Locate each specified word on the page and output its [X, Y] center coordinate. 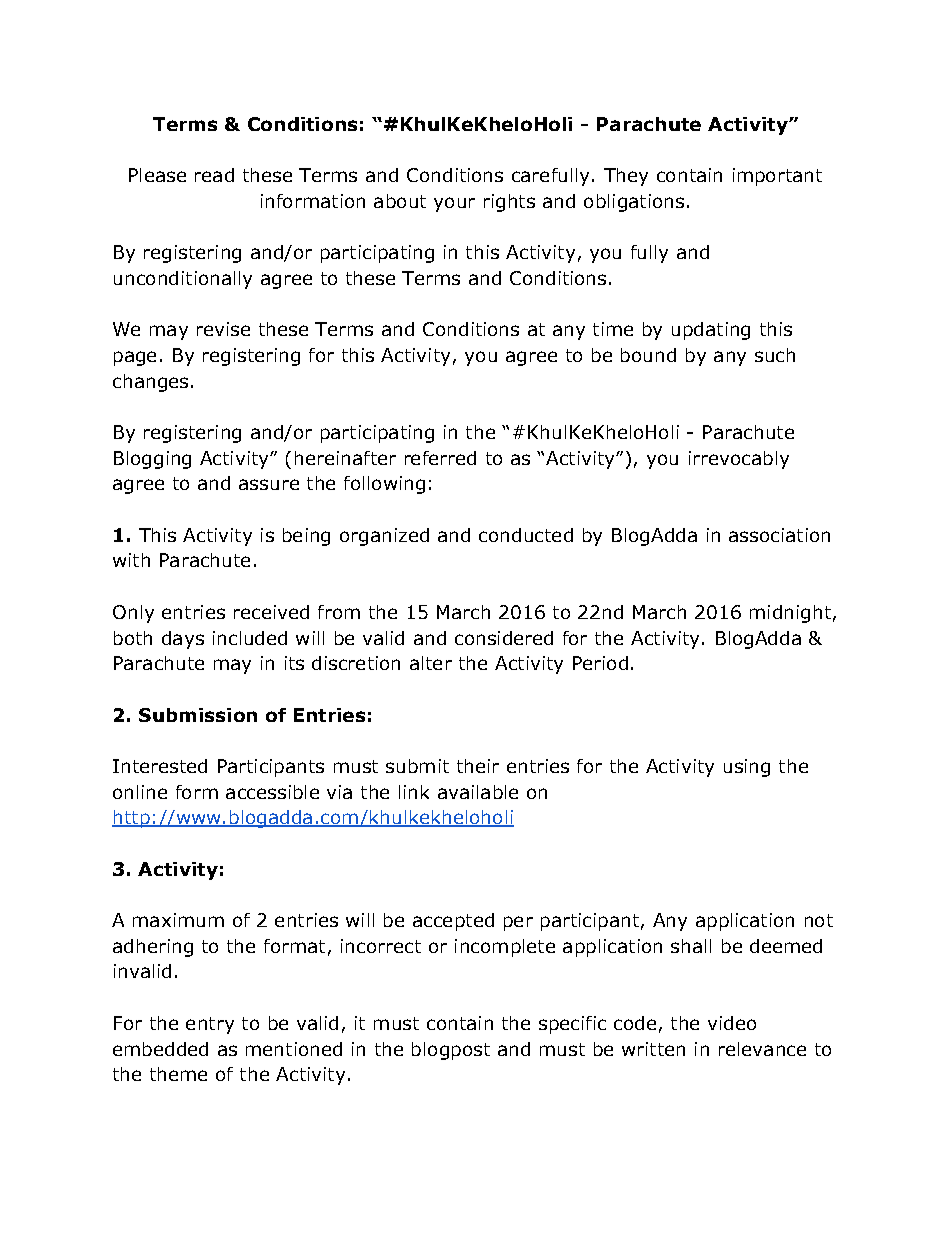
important [777, 177]
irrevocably [739, 460]
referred [440, 458]
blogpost [451, 1051]
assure [269, 484]
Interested [160, 766]
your [454, 204]
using [747, 768]
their [478, 766]
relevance [762, 1049]
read [214, 175]
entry [210, 1025]
